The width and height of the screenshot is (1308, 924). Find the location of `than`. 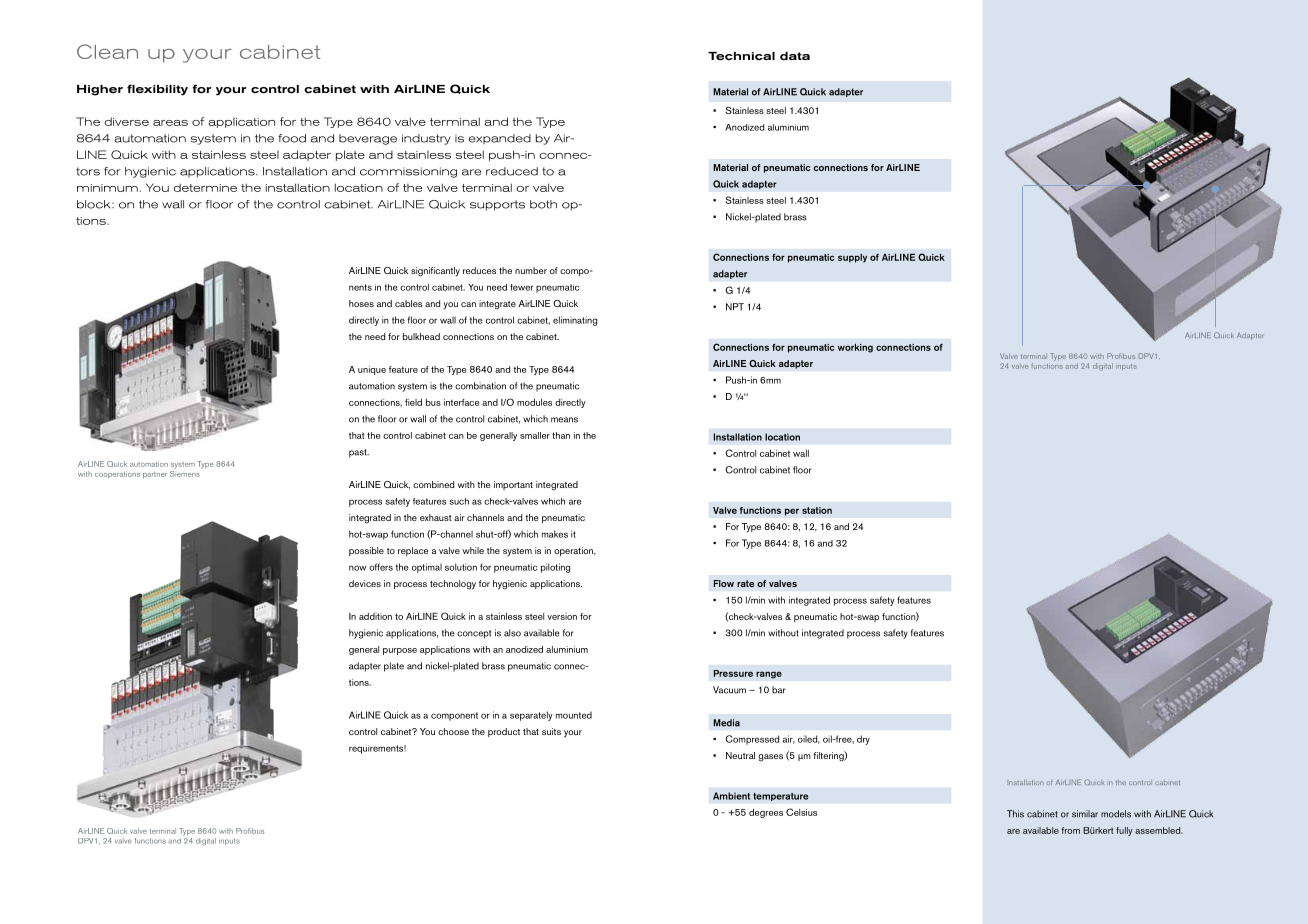

than is located at coordinates (561, 435).
